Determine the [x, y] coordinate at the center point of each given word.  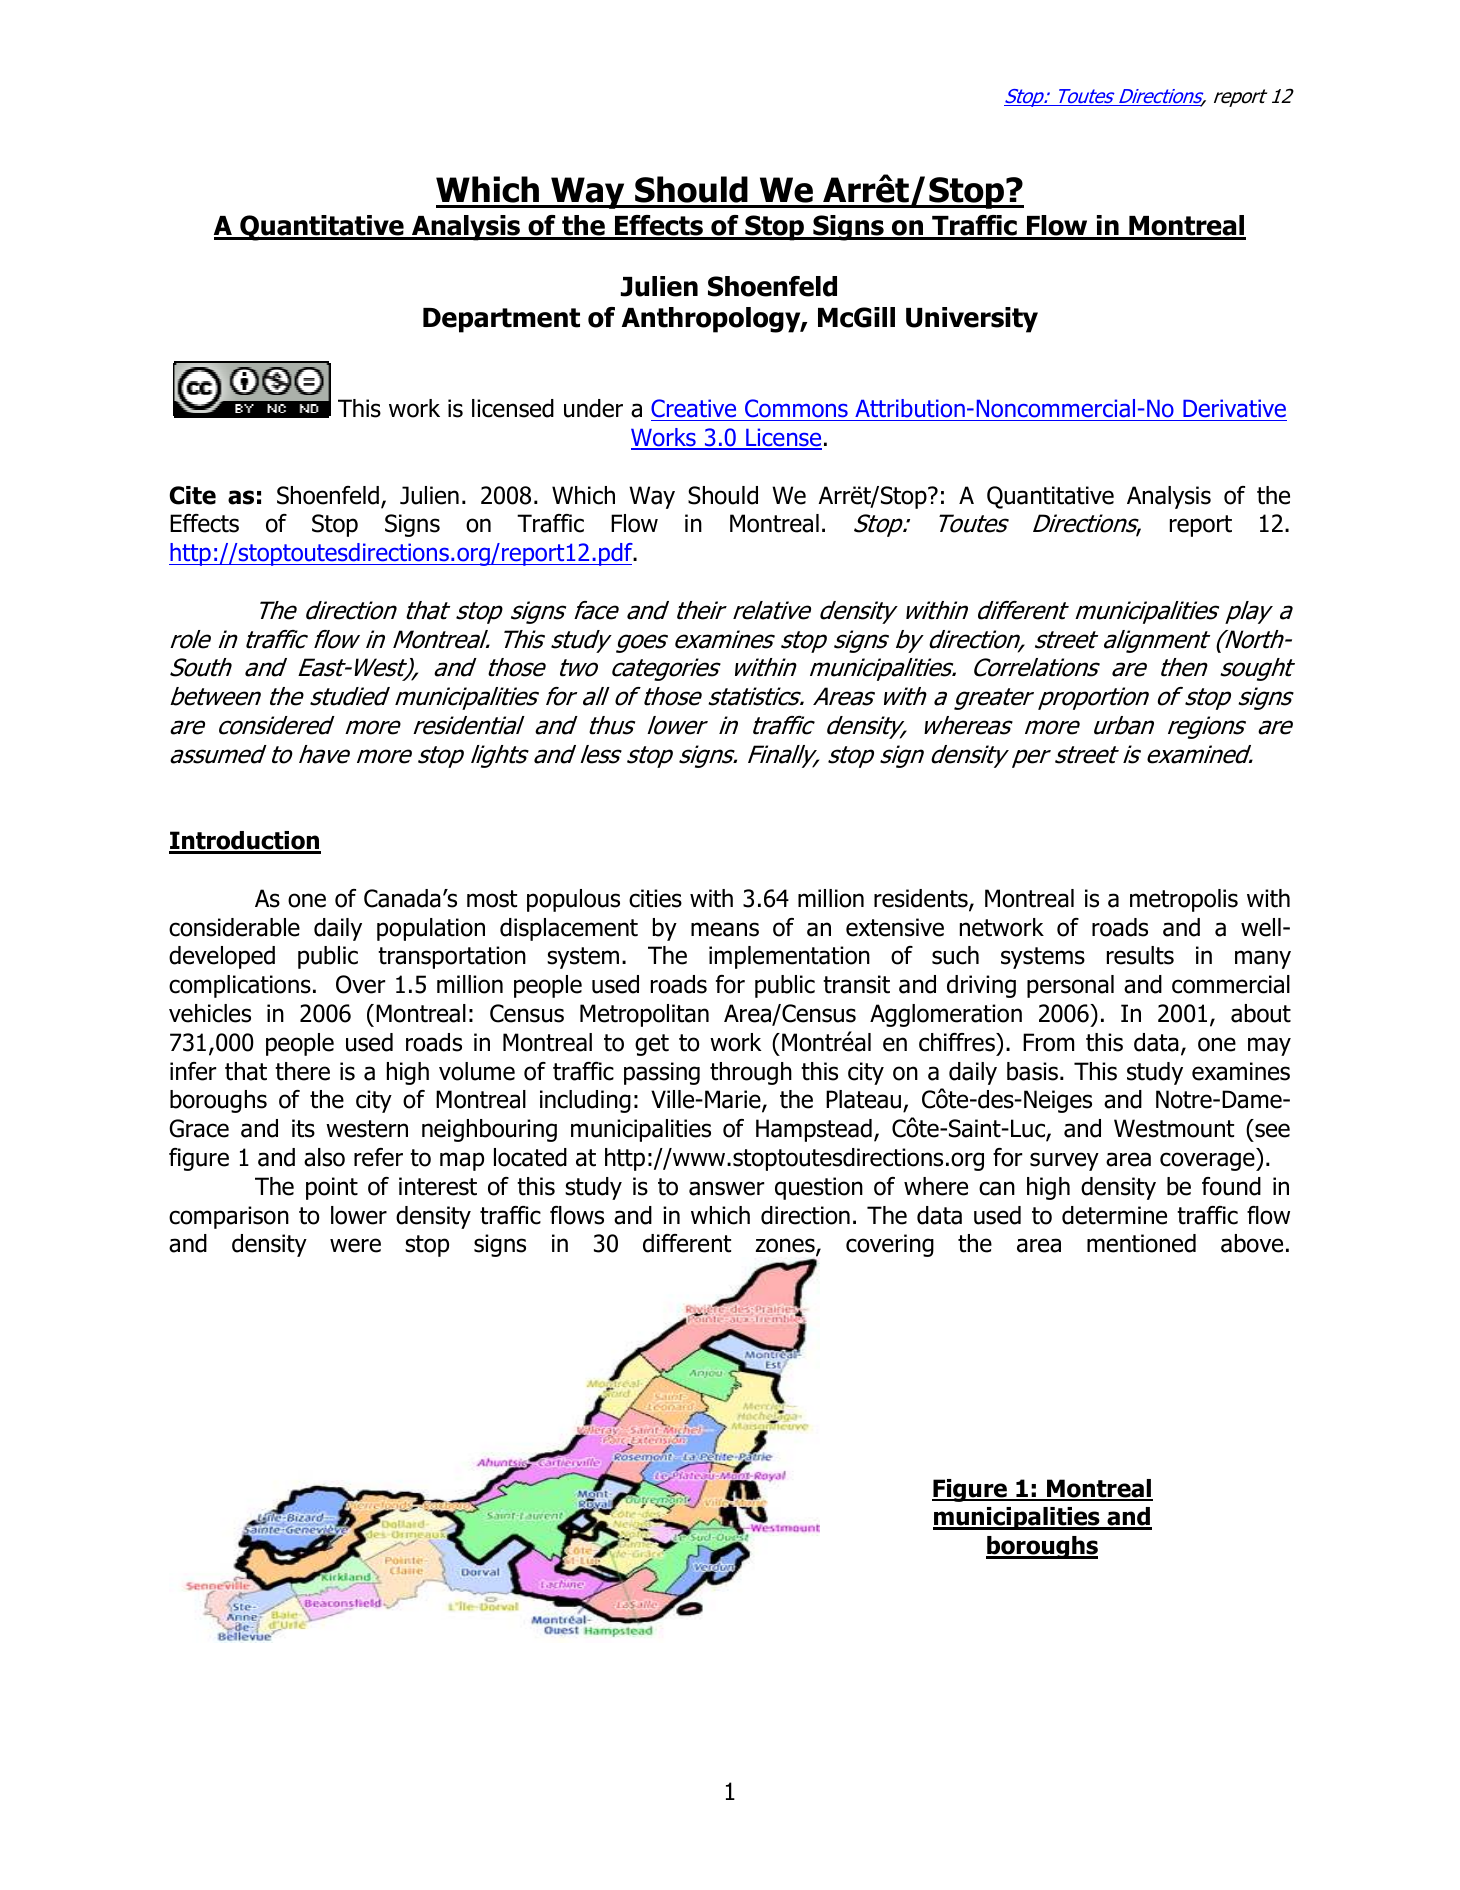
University [972, 320]
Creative [693, 408]
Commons [796, 408]
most [492, 899]
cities [655, 898]
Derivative [1234, 408]
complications [240, 986]
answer [726, 1188]
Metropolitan [644, 1015]
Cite [192, 495]
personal [1070, 986]
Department [501, 320]
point [332, 1188]
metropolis [1184, 900]
